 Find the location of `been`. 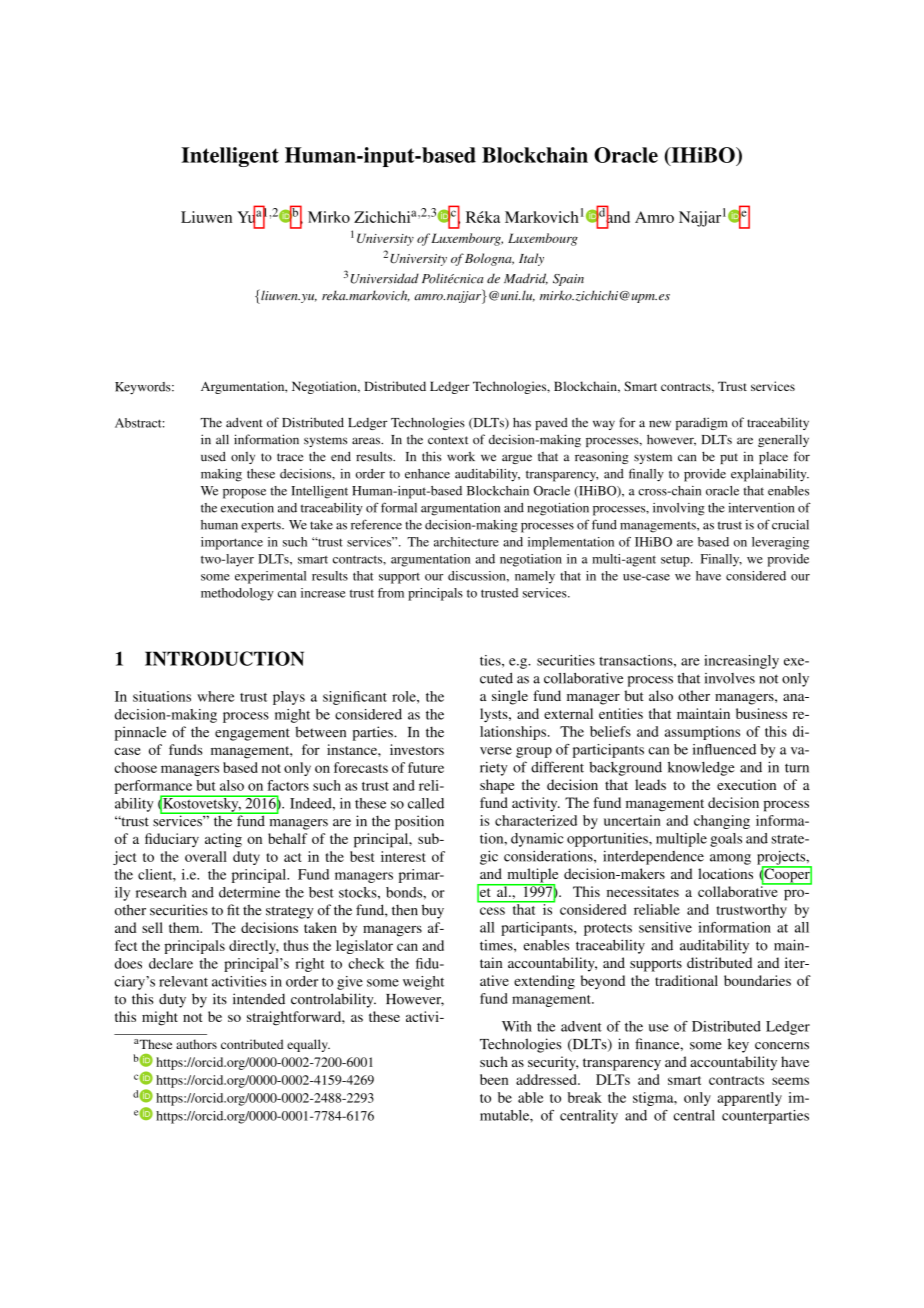

been is located at coordinates (494, 1079).
